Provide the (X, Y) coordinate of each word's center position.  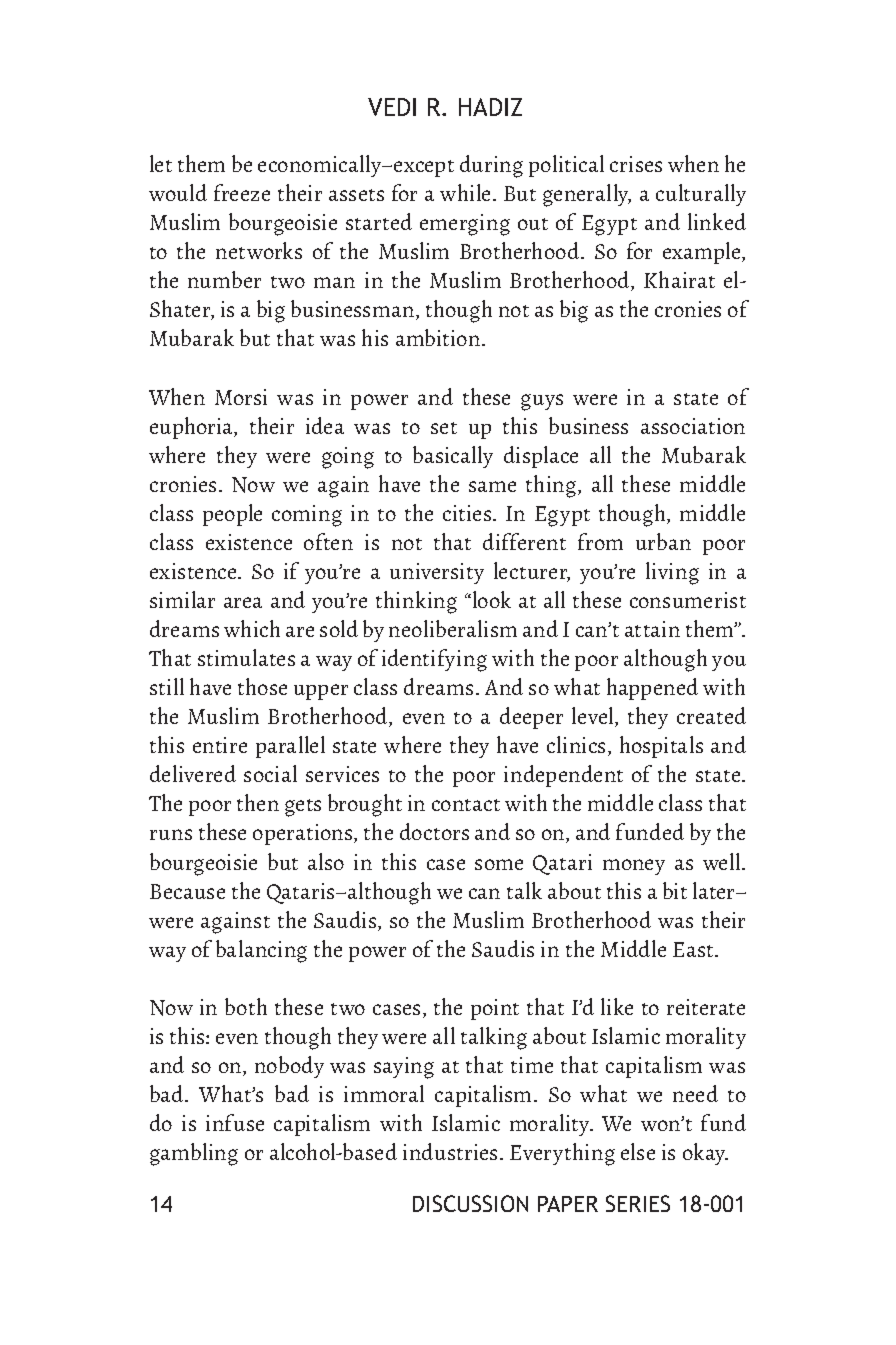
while (467, 192)
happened (652, 689)
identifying (434, 660)
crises (636, 164)
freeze (242, 192)
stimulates (246, 657)
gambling (194, 1154)
